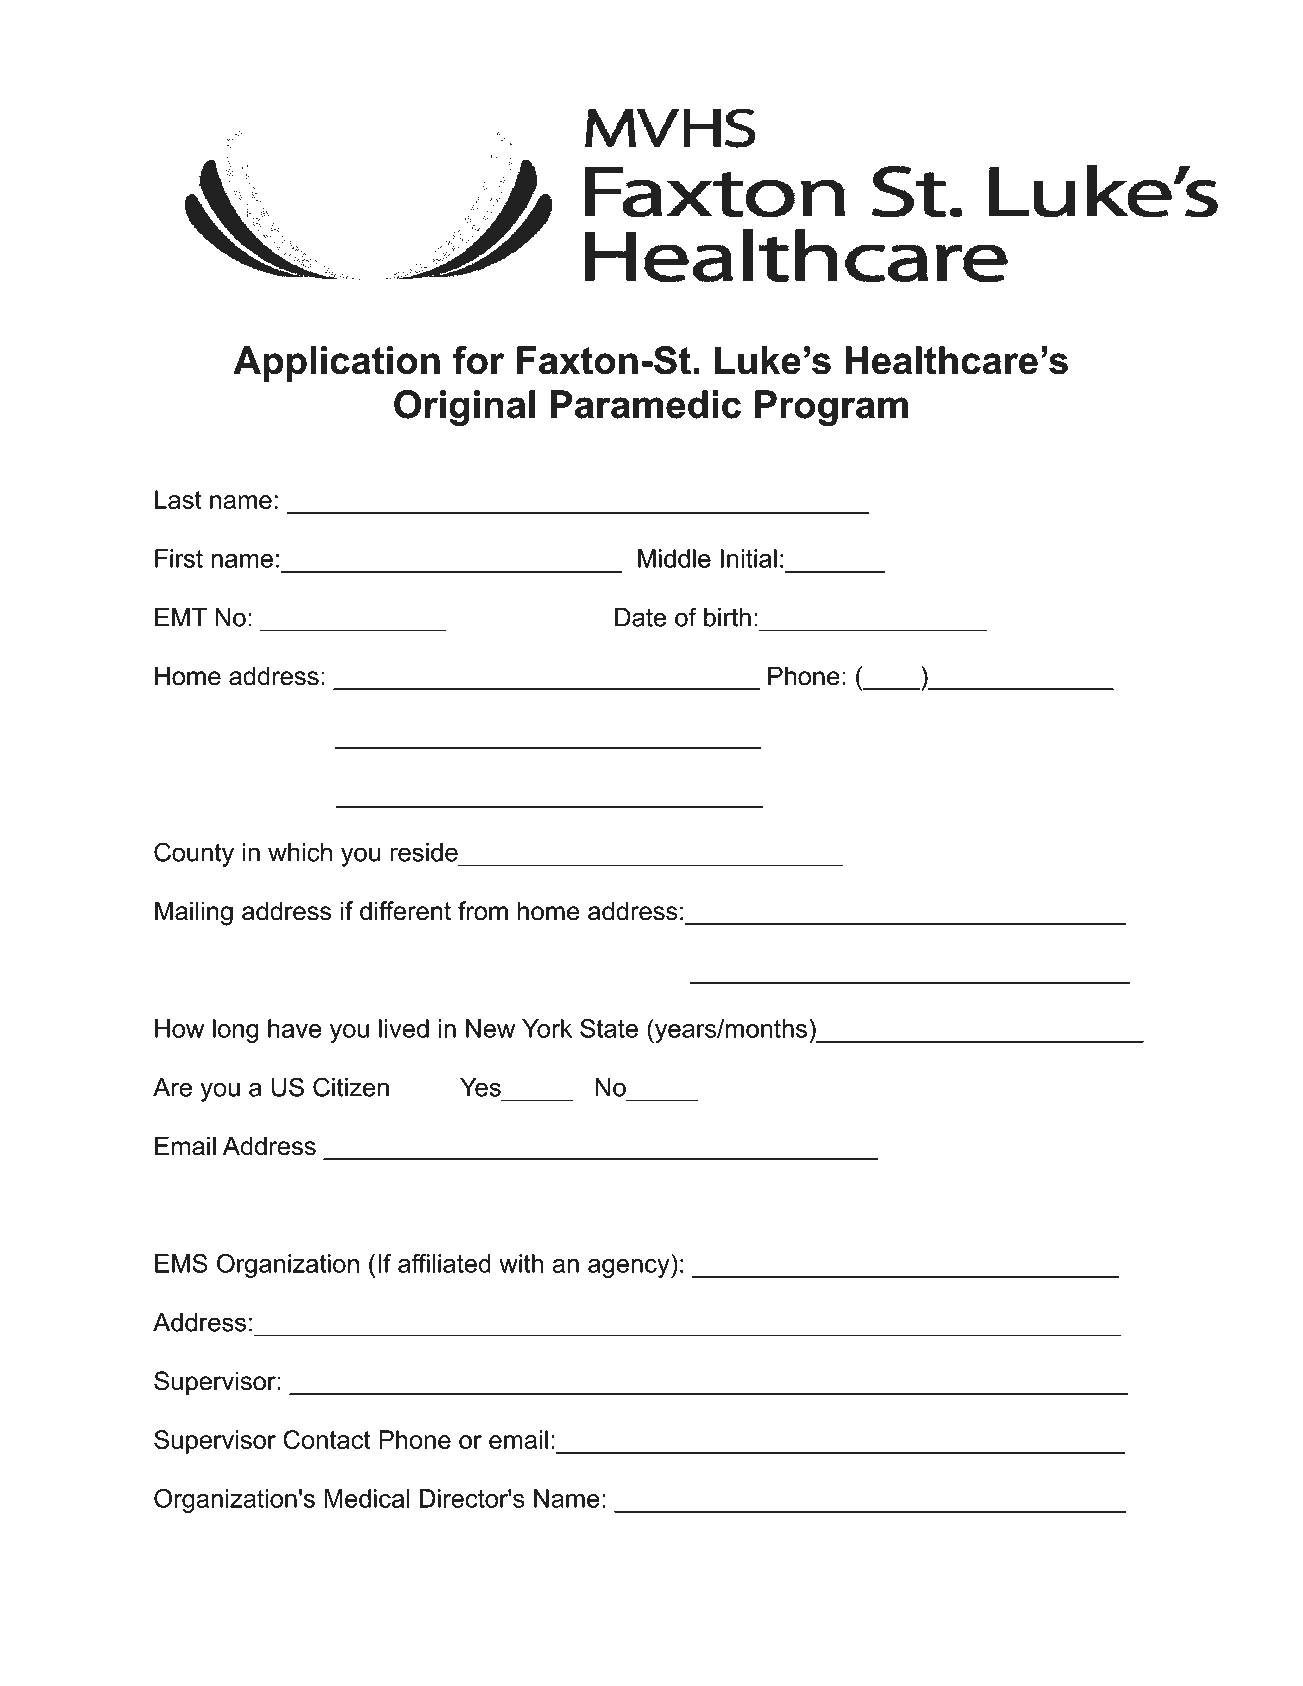 Image resolution: width=1303 pixels, height=1686 pixels. What do you see at coordinates (640, 617) in the screenshot?
I see `Date` at bounding box center [640, 617].
